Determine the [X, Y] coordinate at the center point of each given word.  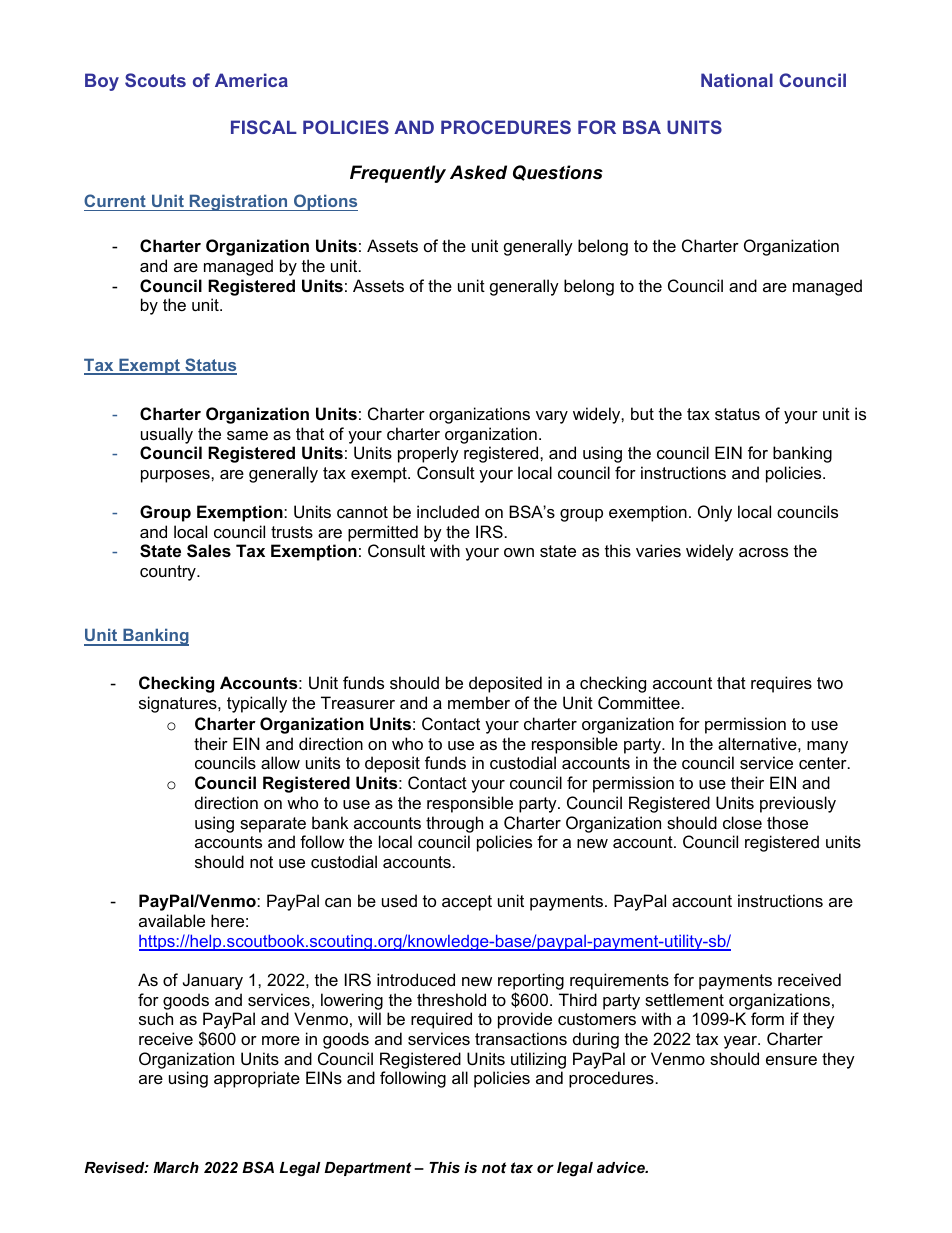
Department [367, 1169]
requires [781, 684]
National [737, 80]
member [479, 702]
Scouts [155, 80]
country [169, 573]
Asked [478, 172]
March [176, 1167]
